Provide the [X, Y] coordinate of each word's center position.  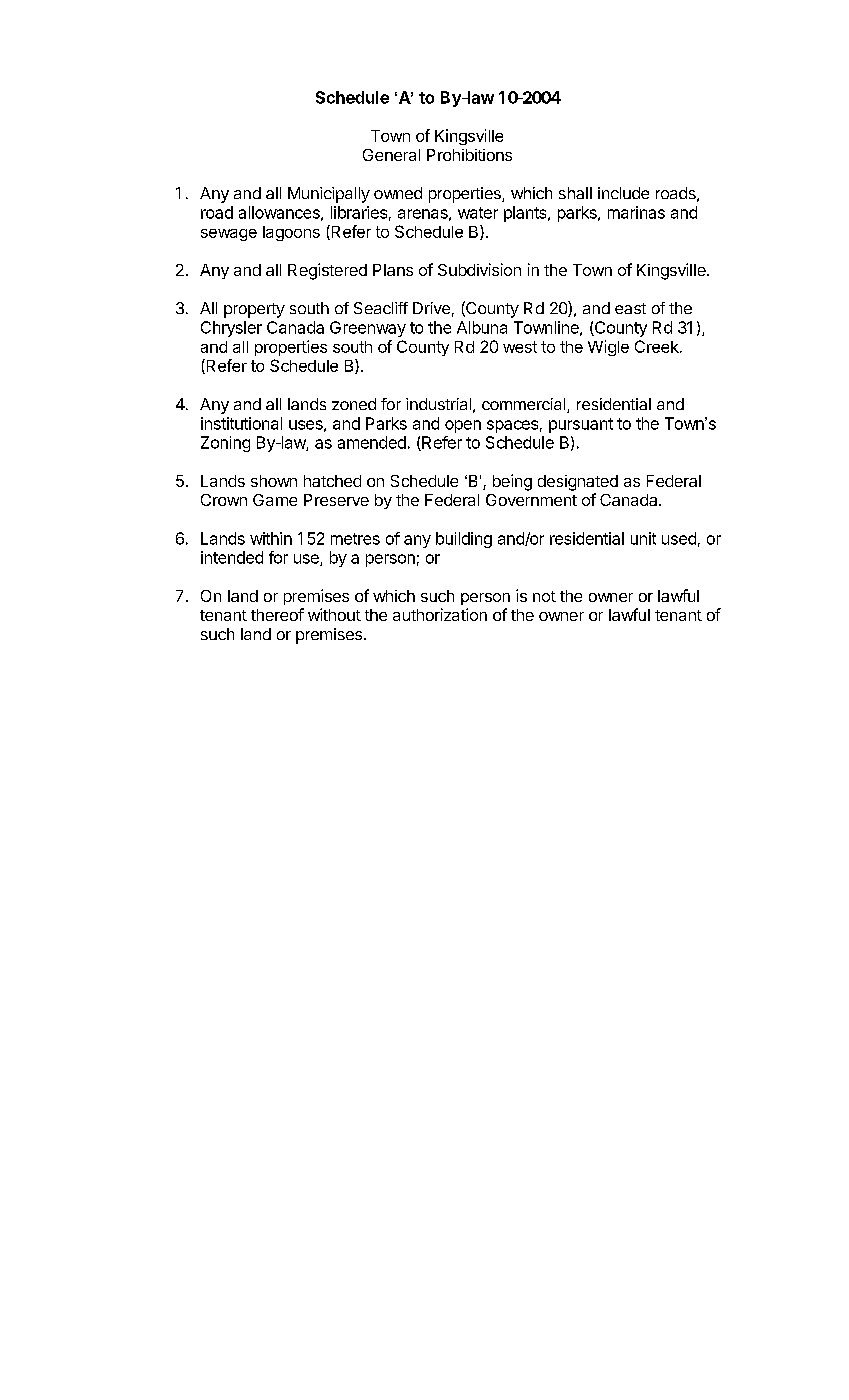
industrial [438, 404]
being [512, 482]
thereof [277, 614]
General [391, 155]
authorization [440, 614]
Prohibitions [469, 155]
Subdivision [479, 269]
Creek [658, 346]
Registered [327, 271]
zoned [354, 404]
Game [275, 500]
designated [578, 483]
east [630, 308]
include [623, 193]
